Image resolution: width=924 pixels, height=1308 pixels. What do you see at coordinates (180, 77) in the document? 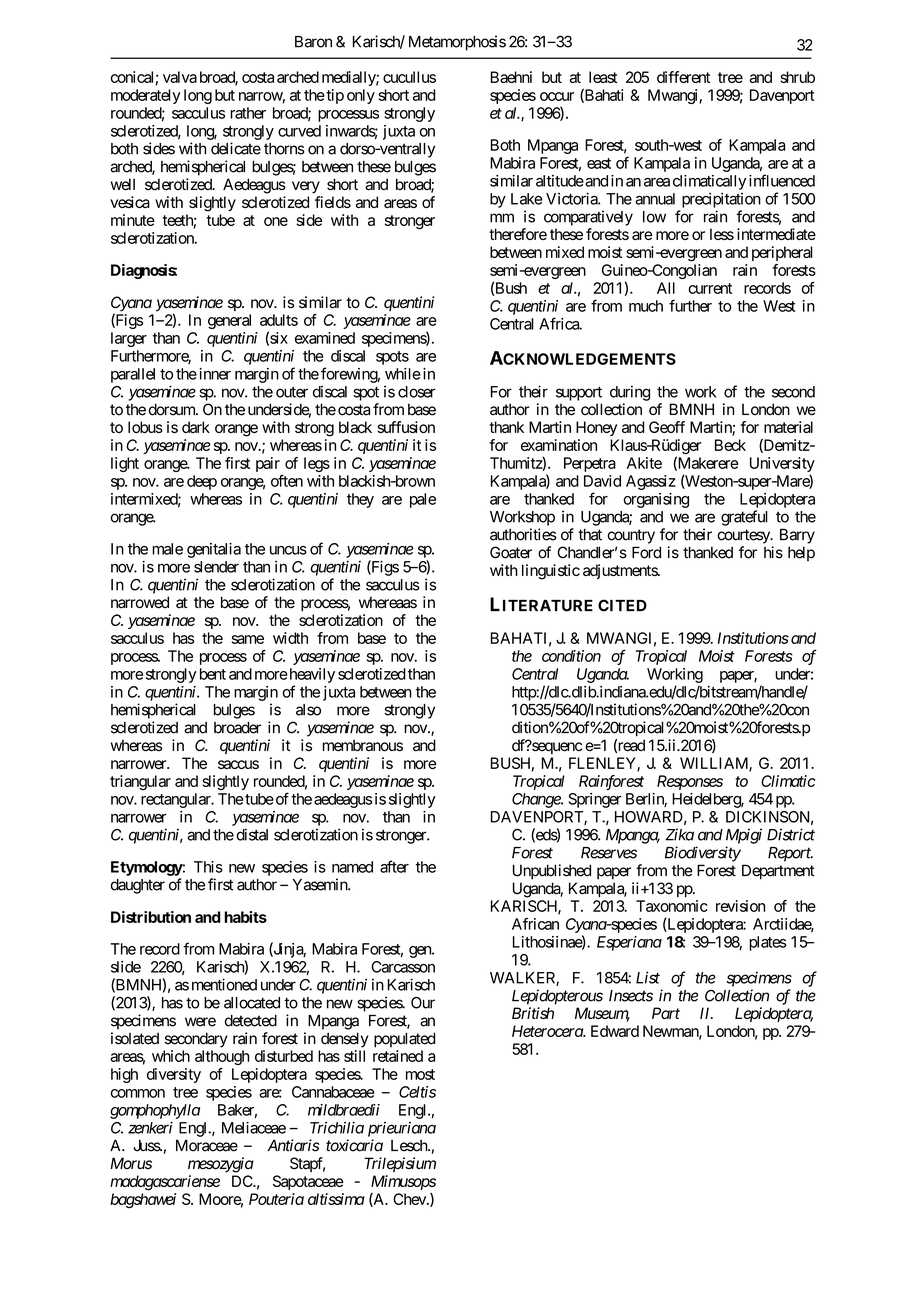
I see `valva` at bounding box center [180, 77].
